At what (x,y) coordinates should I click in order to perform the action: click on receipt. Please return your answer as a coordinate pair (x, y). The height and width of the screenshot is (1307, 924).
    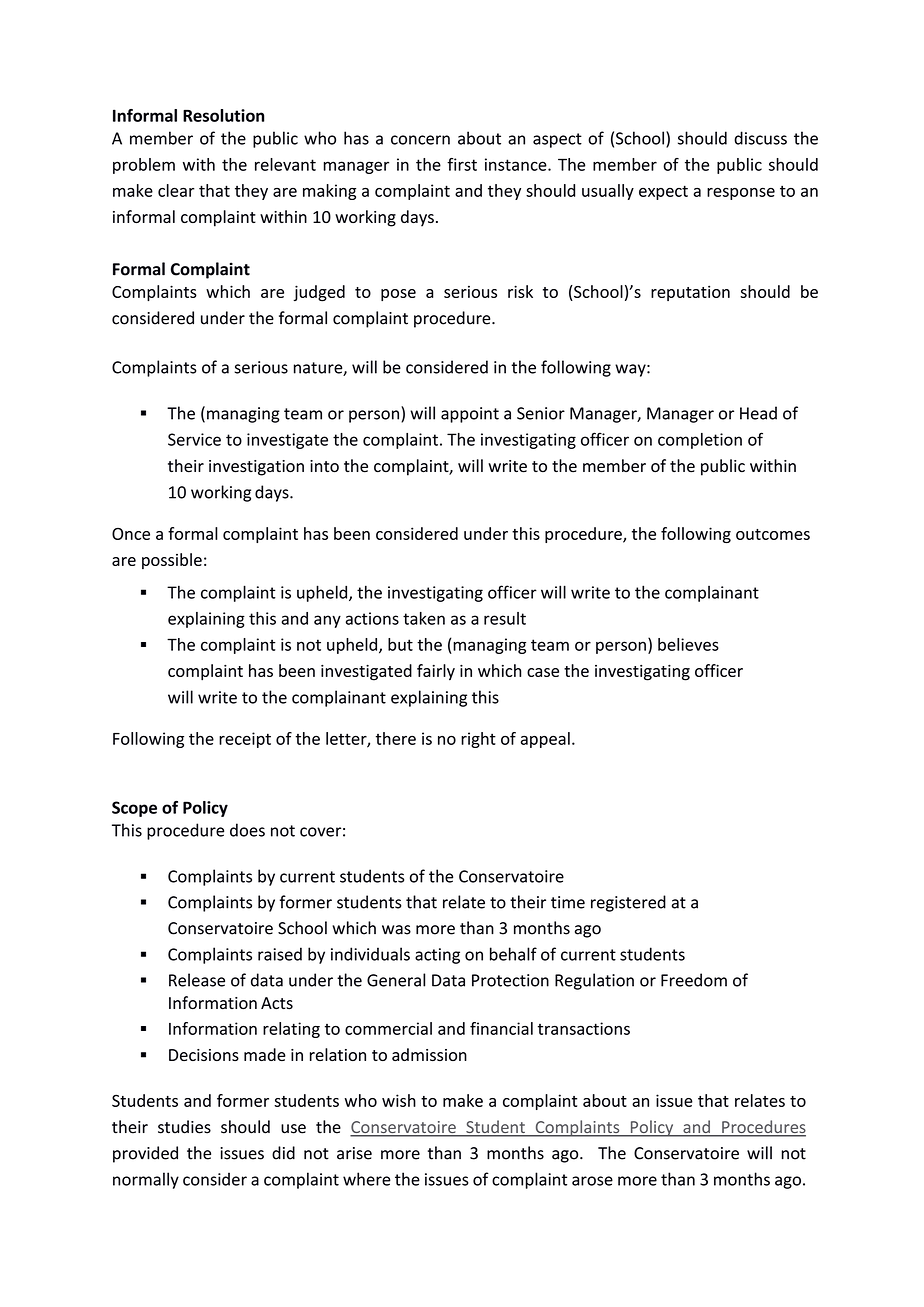
    Looking at the image, I should click on (245, 740).
